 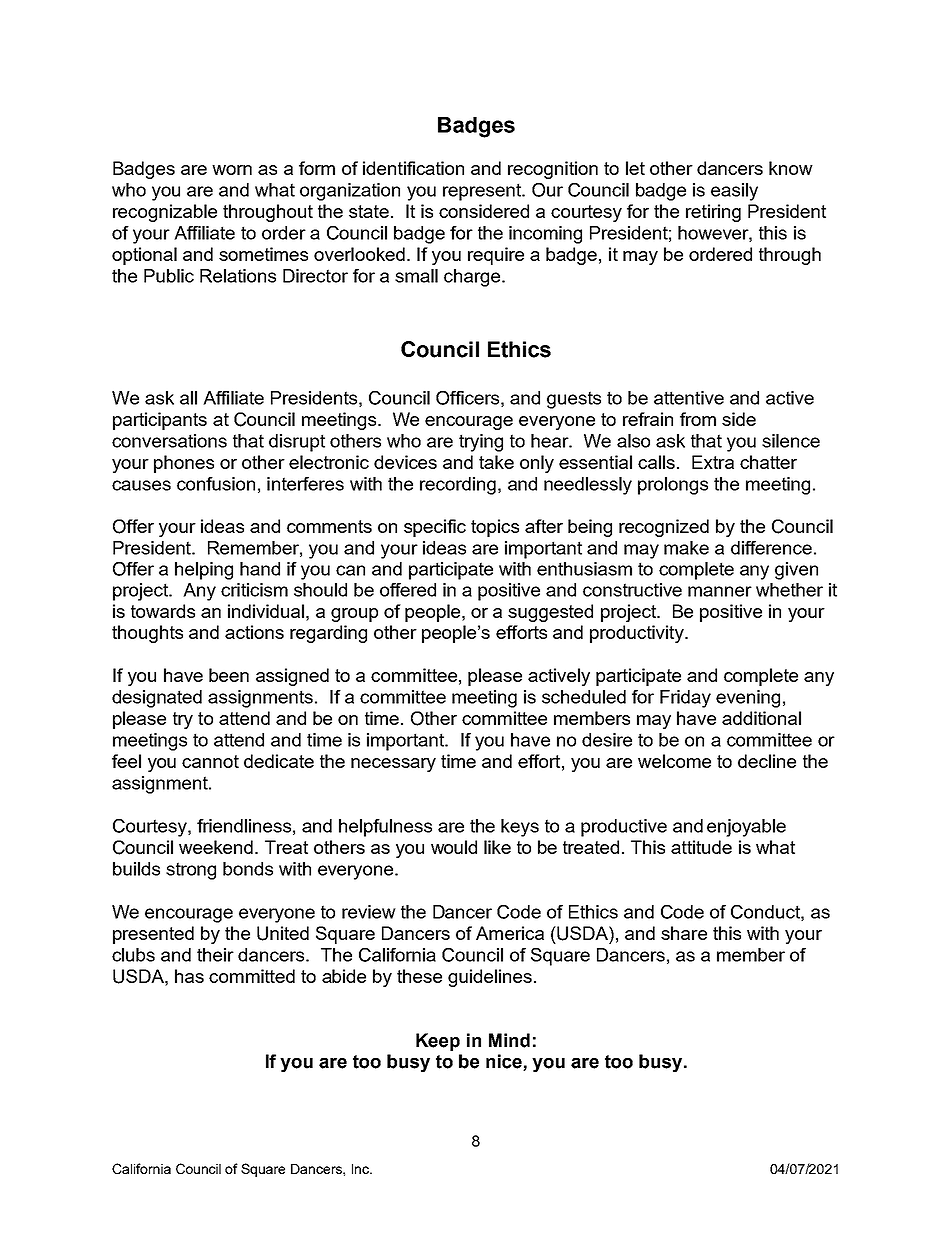 I want to click on cannot, so click(x=210, y=761).
